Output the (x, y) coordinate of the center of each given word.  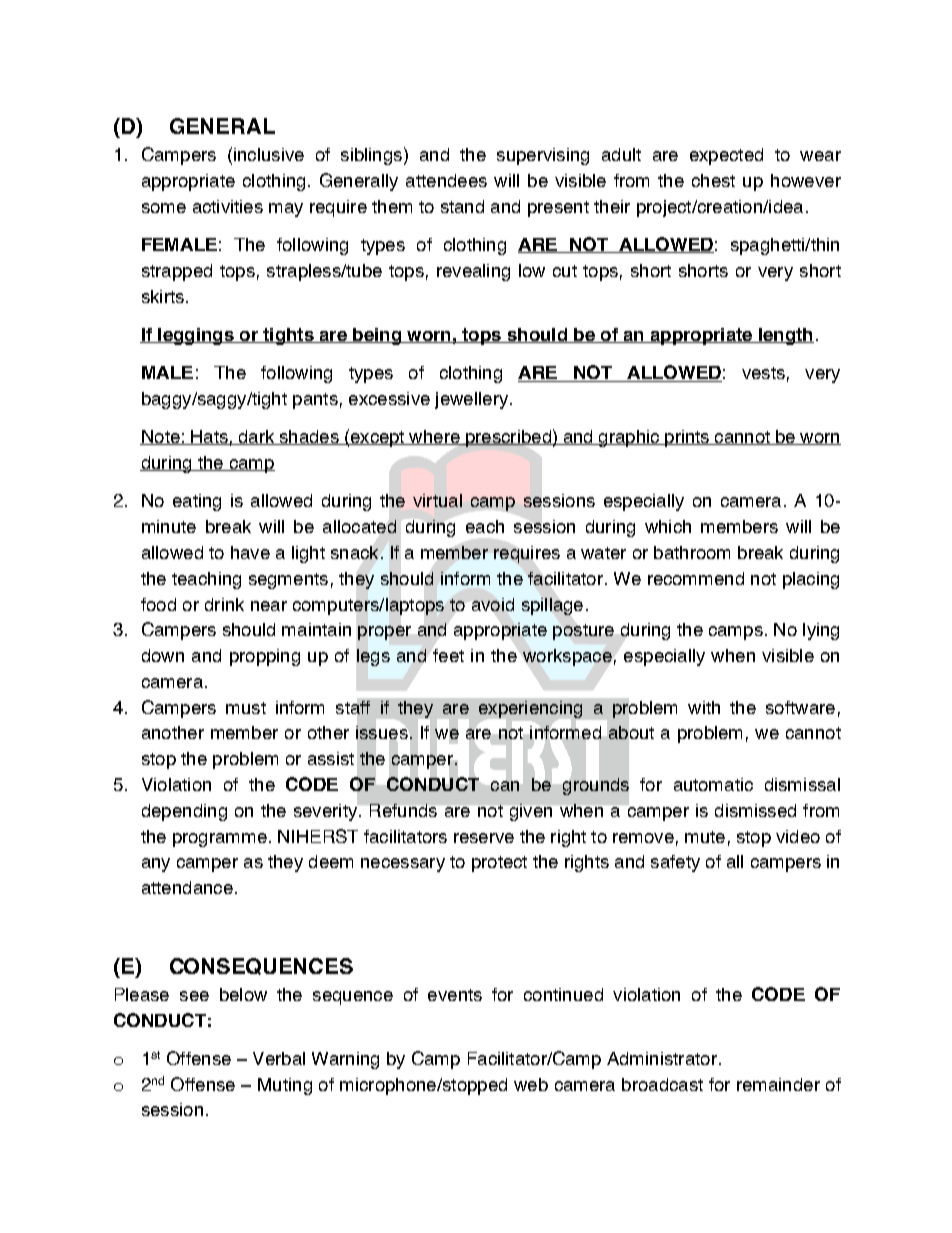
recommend (696, 578)
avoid (493, 604)
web (531, 1084)
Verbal (279, 1058)
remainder (778, 1084)
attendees (446, 180)
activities (228, 206)
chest (713, 180)
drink (224, 604)
